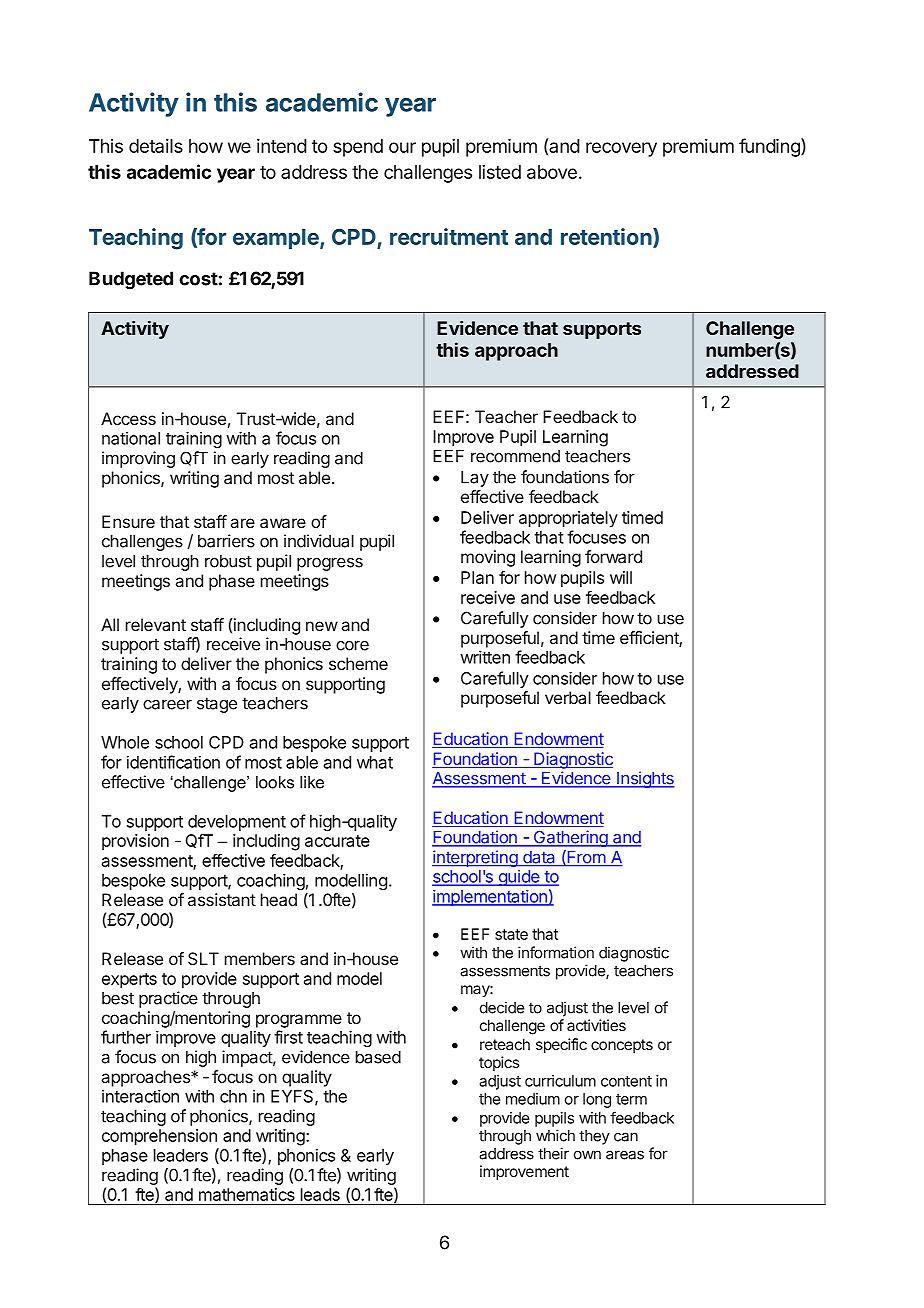 This screenshot has height=1308, width=924. Describe the element at coordinates (156, 146) in the screenshot. I see `details` at that location.
